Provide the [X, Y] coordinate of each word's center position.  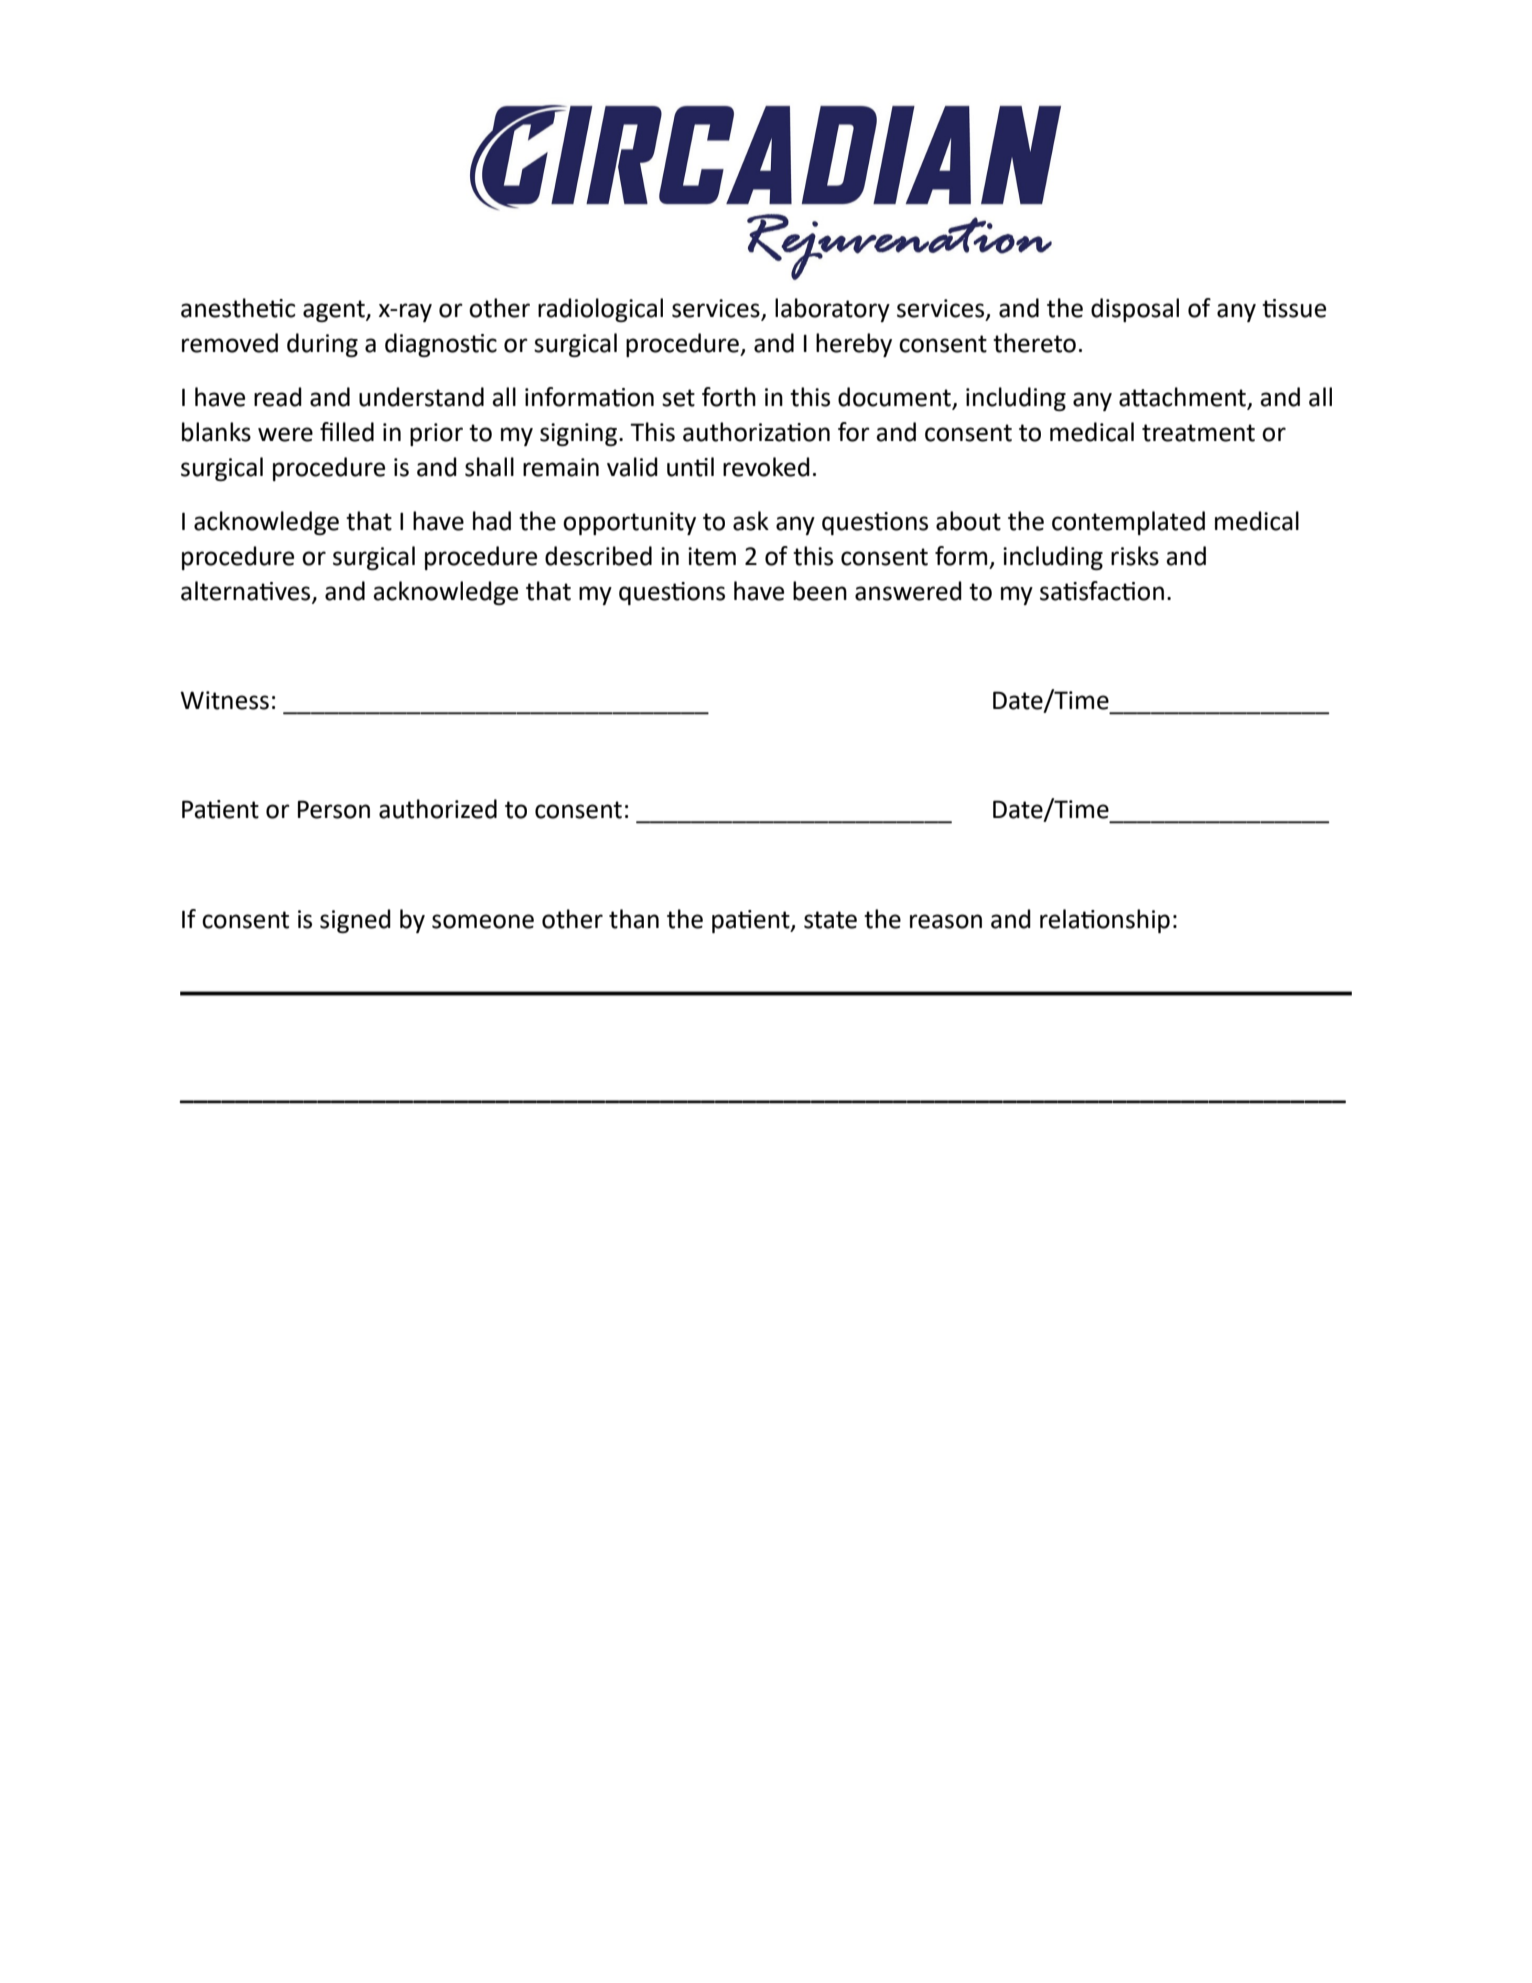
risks [1135, 556]
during [322, 345]
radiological [600, 310]
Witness [224, 700]
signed [355, 921]
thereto [1034, 343]
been [820, 591]
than [634, 919]
